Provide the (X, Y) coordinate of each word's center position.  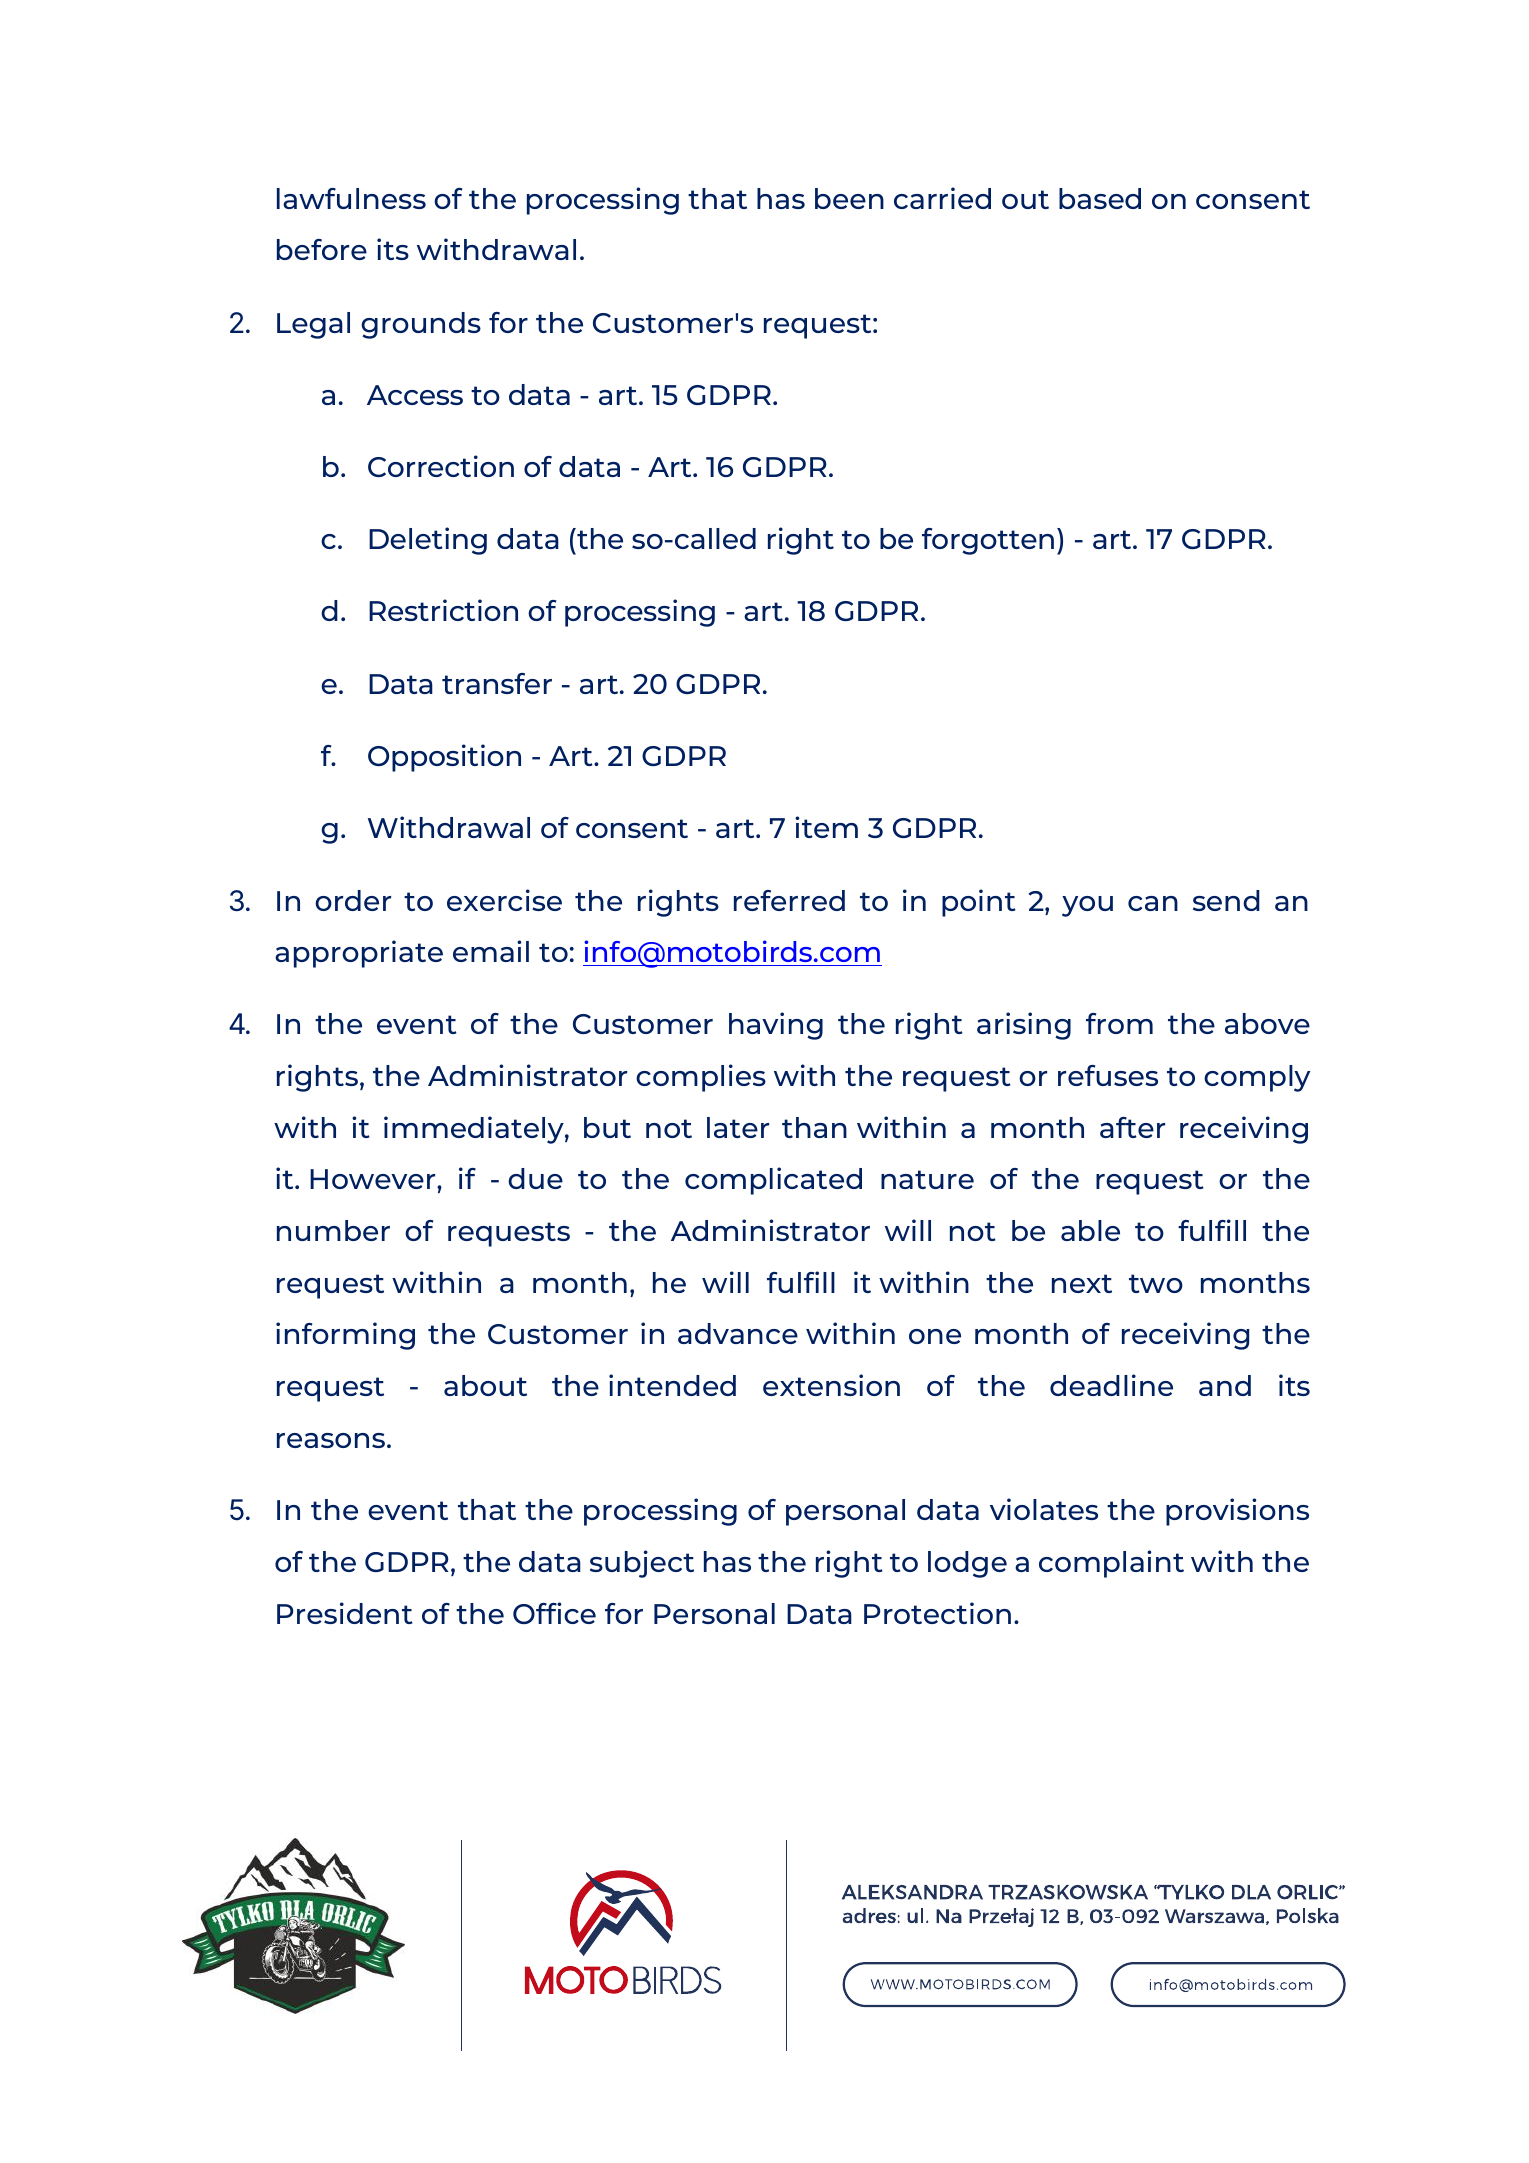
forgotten (988, 541)
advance (738, 1333)
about (485, 1385)
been (849, 198)
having (776, 1026)
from (1119, 1023)
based (1100, 198)
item (826, 827)
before (322, 249)
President (345, 1613)
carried (942, 198)
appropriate (359, 954)
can (1153, 903)
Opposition (444, 758)
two (1156, 1283)
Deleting (428, 541)
